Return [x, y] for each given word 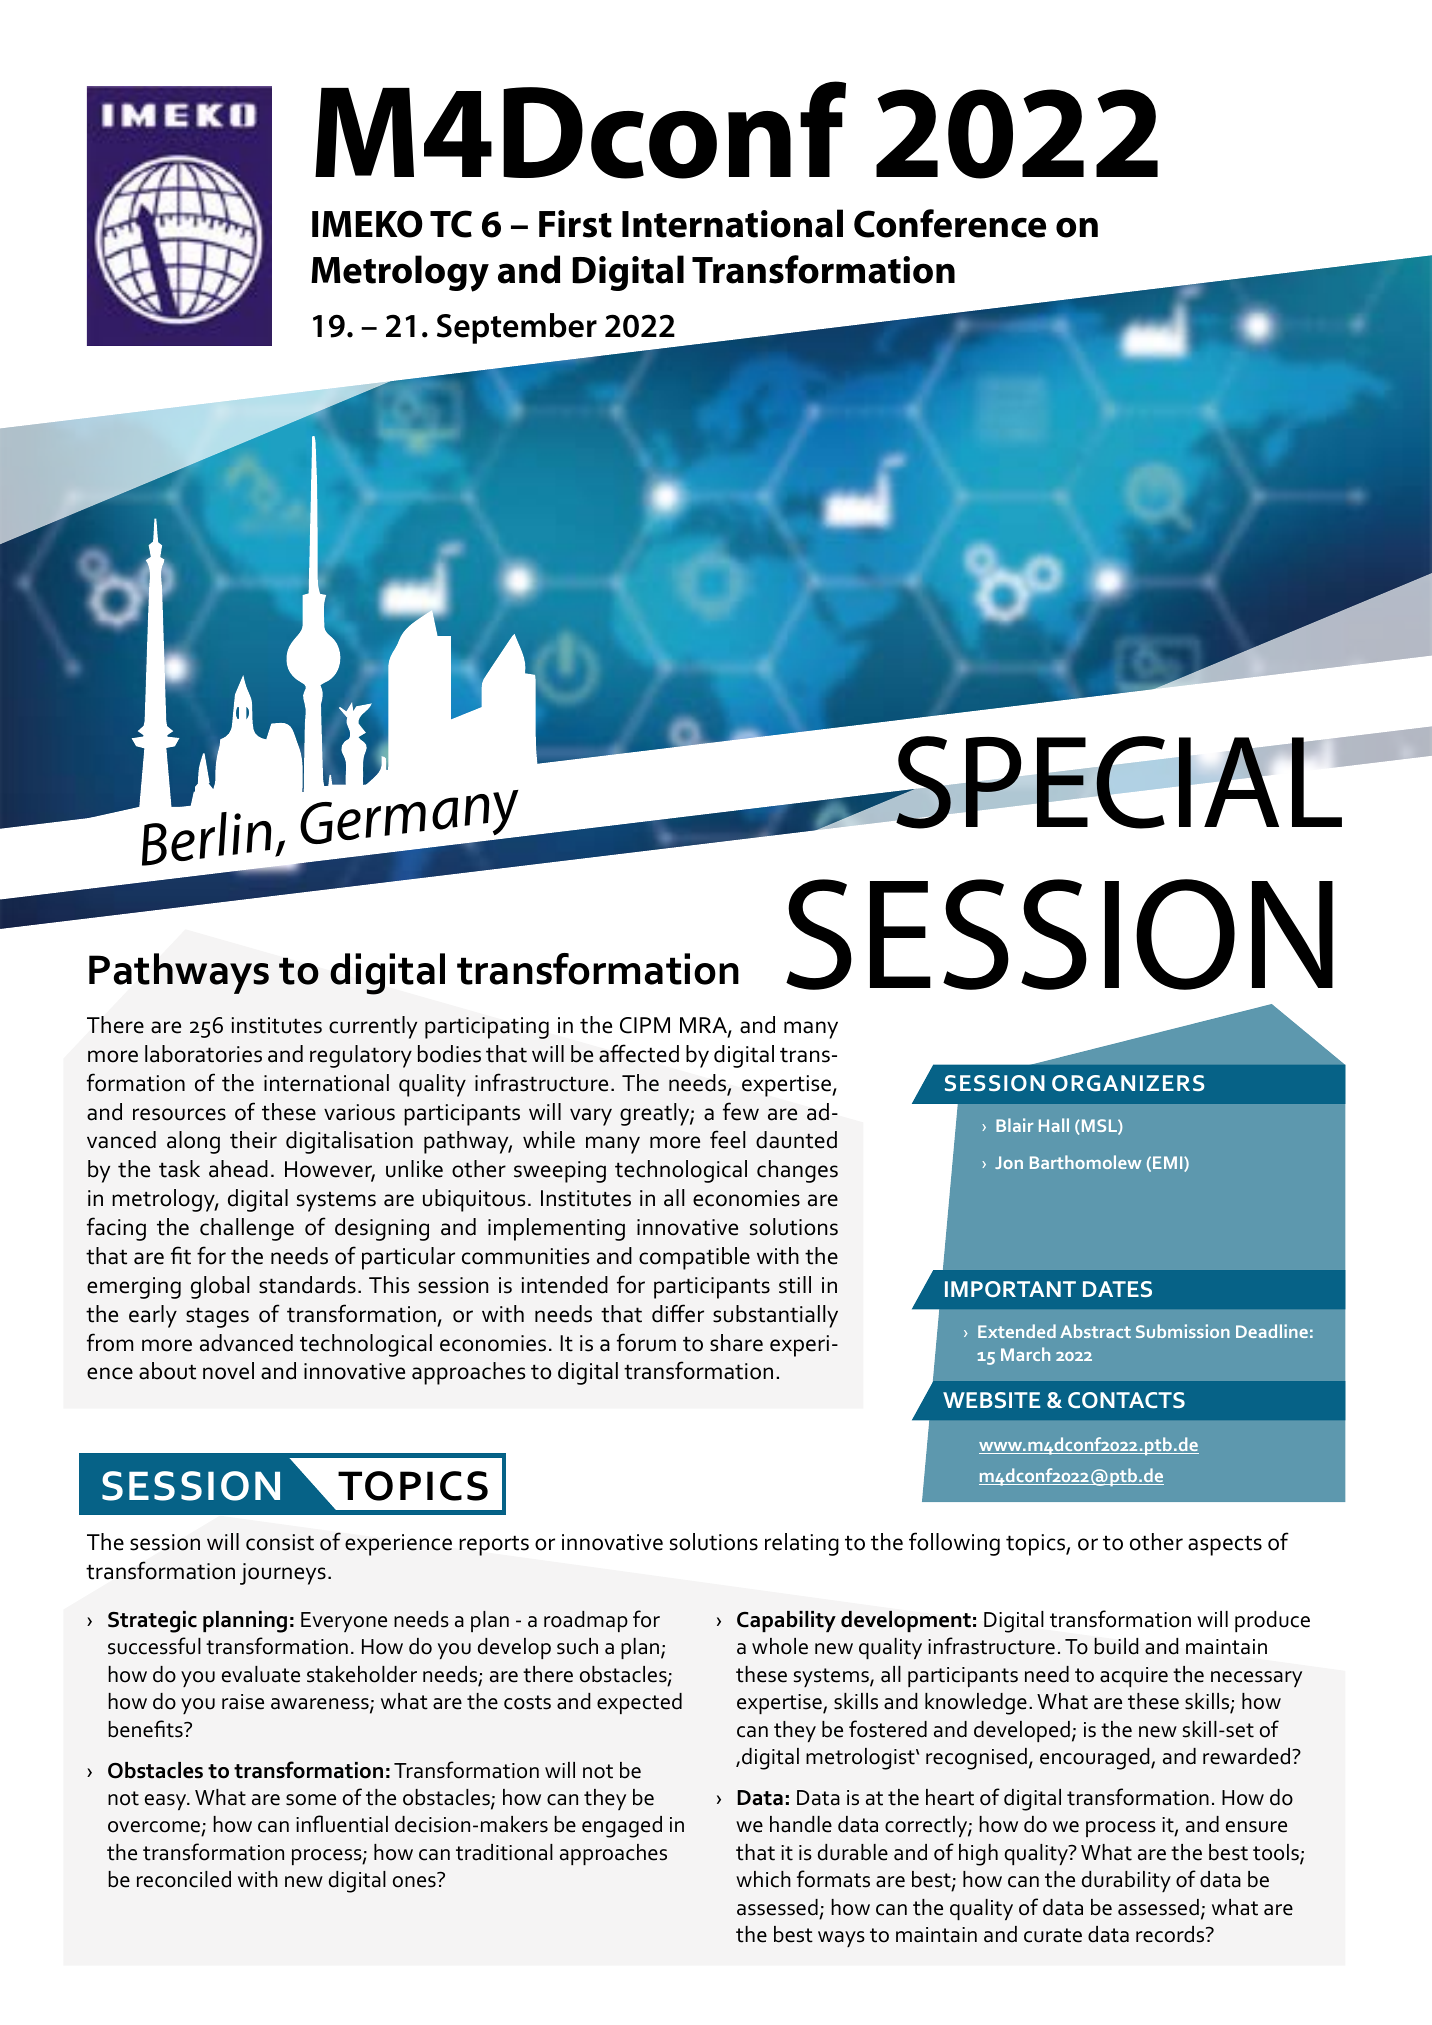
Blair [1014, 1125]
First [575, 224]
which [763, 1879]
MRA [704, 1026]
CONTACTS [1126, 1400]
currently [373, 1027]
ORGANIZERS [1128, 1083]
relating [802, 1544]
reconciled [184, 1879]
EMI [1169, 1163]
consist [280, 1542]
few [741, 1111]
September [517, 328]
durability [1126, 1881]
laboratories [203, 1054]
